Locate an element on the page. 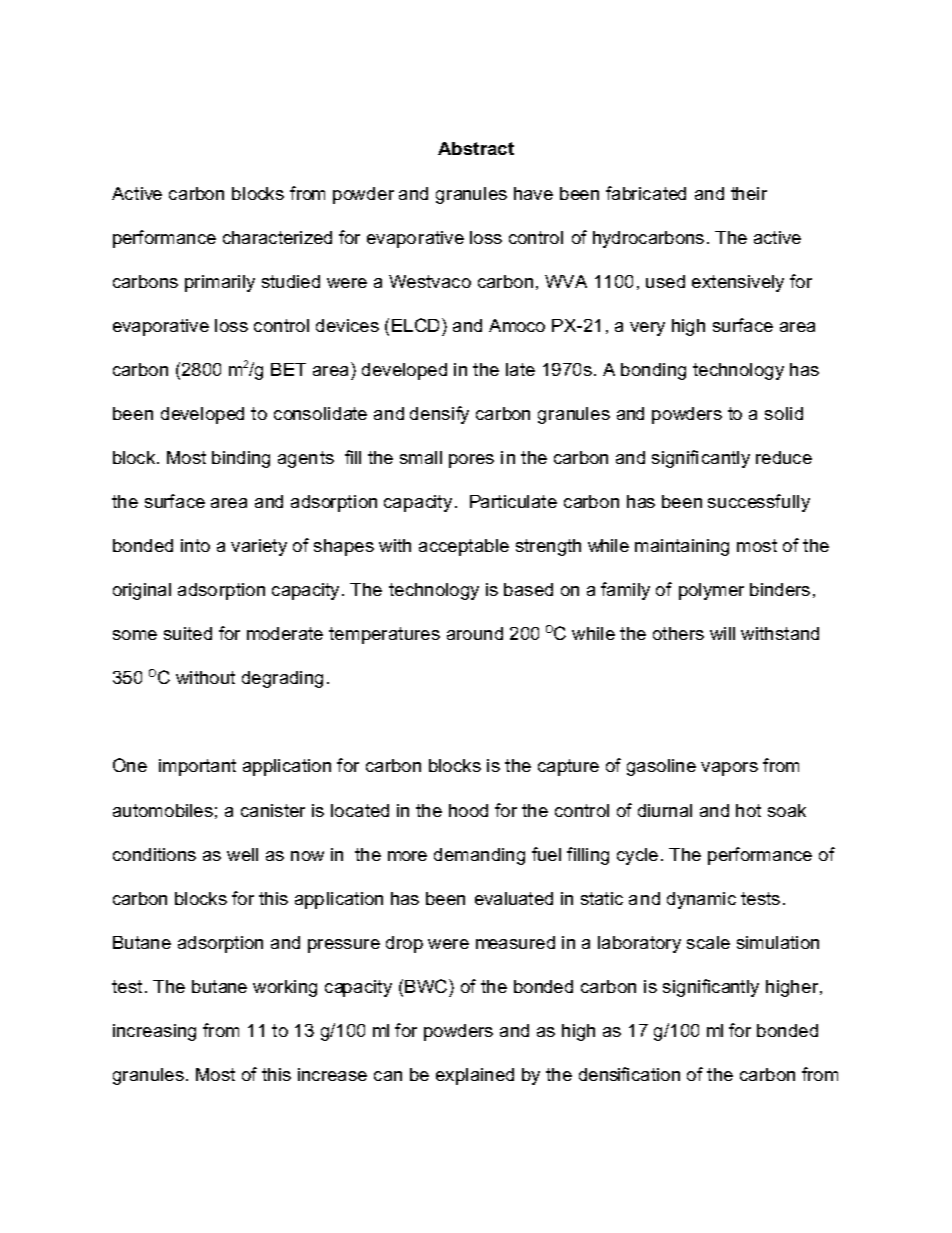  pores is located at coordinates (471, 461).
